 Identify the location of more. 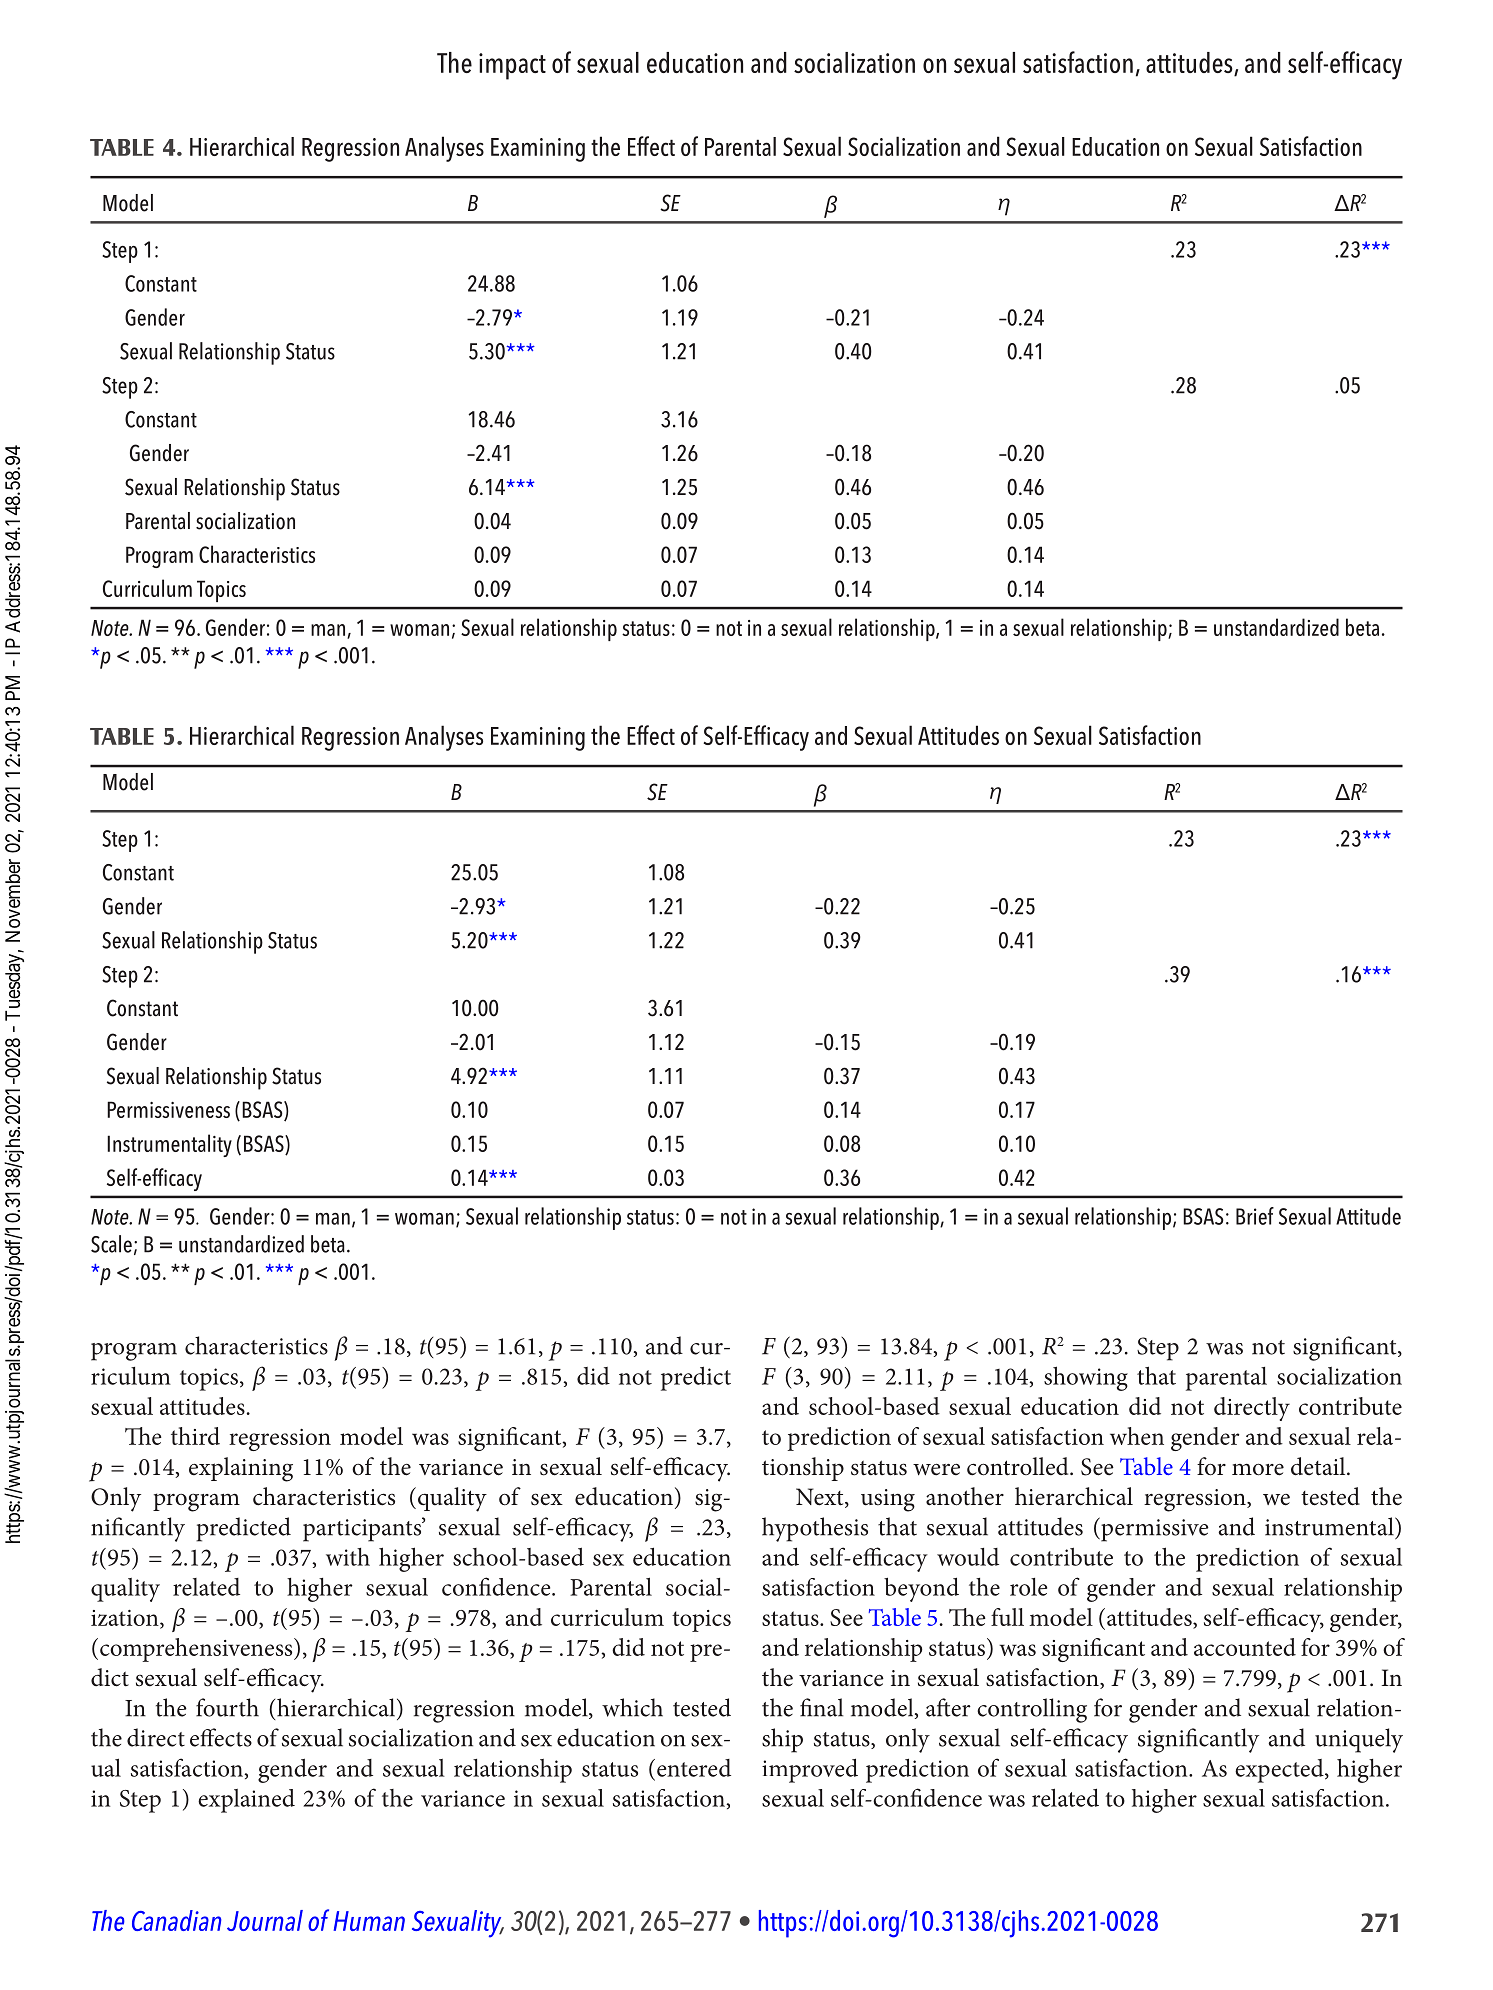
(1258, 1469).
